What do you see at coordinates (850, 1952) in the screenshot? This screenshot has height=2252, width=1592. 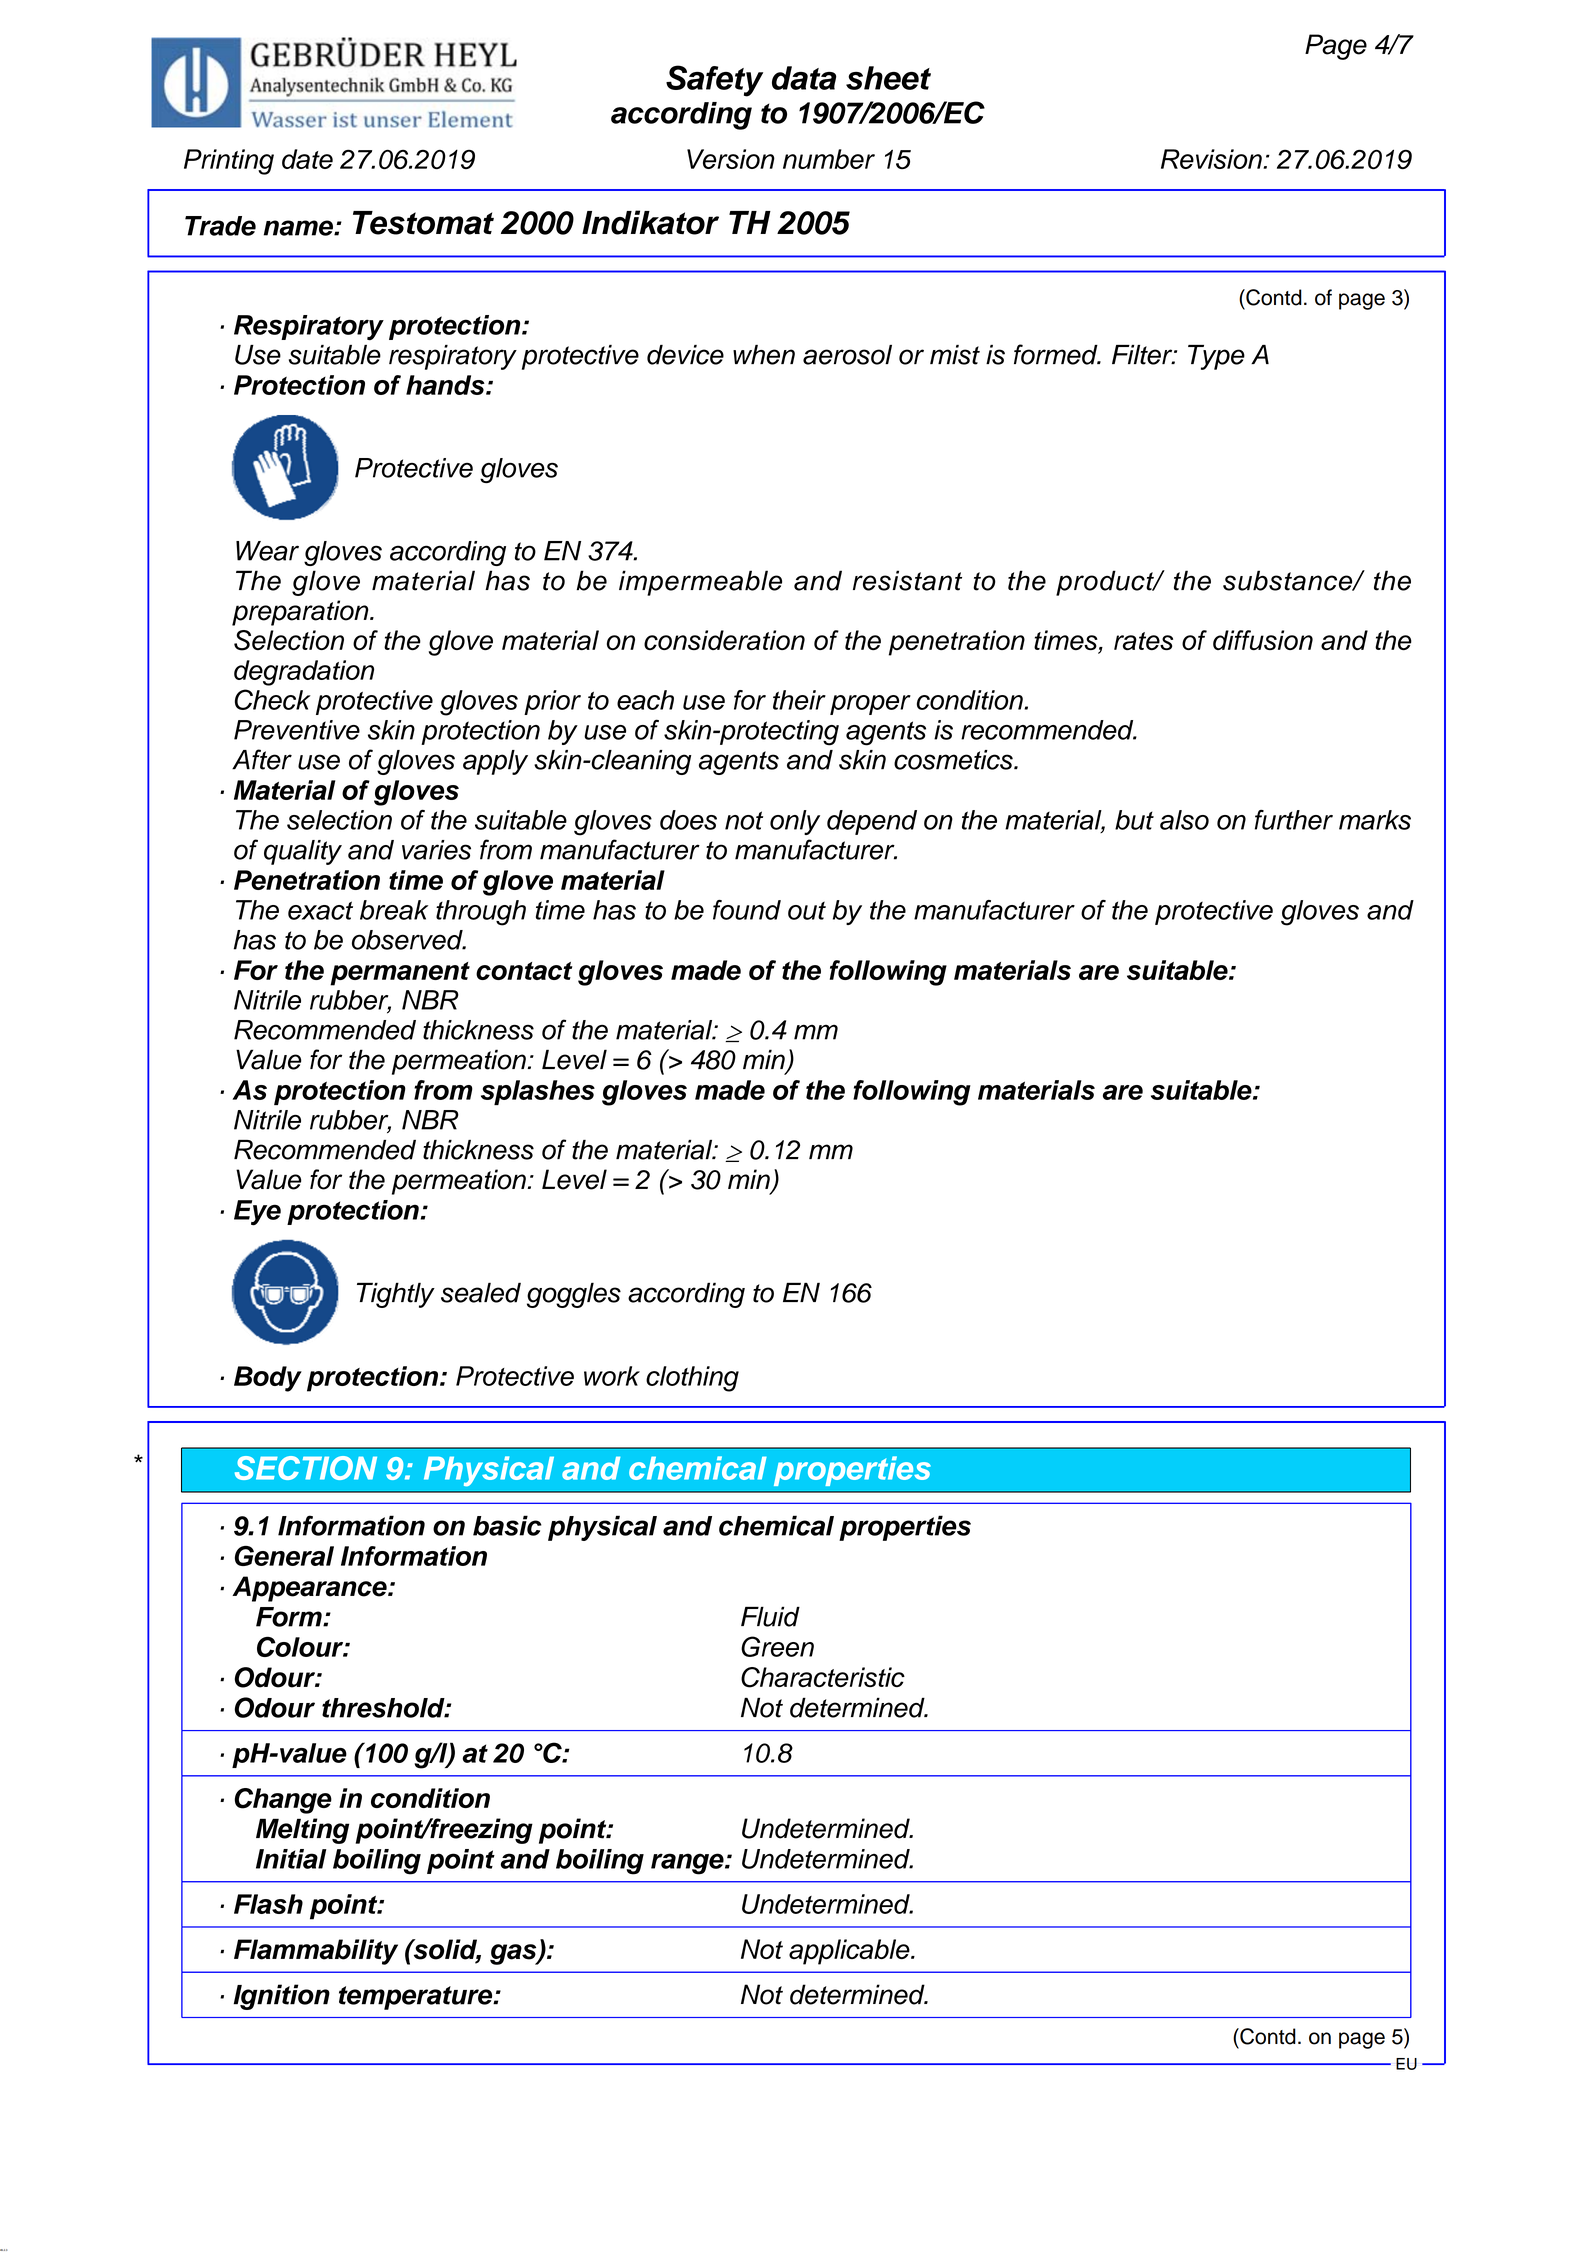 I see `applicable` at bounding box center [850, 1952].
